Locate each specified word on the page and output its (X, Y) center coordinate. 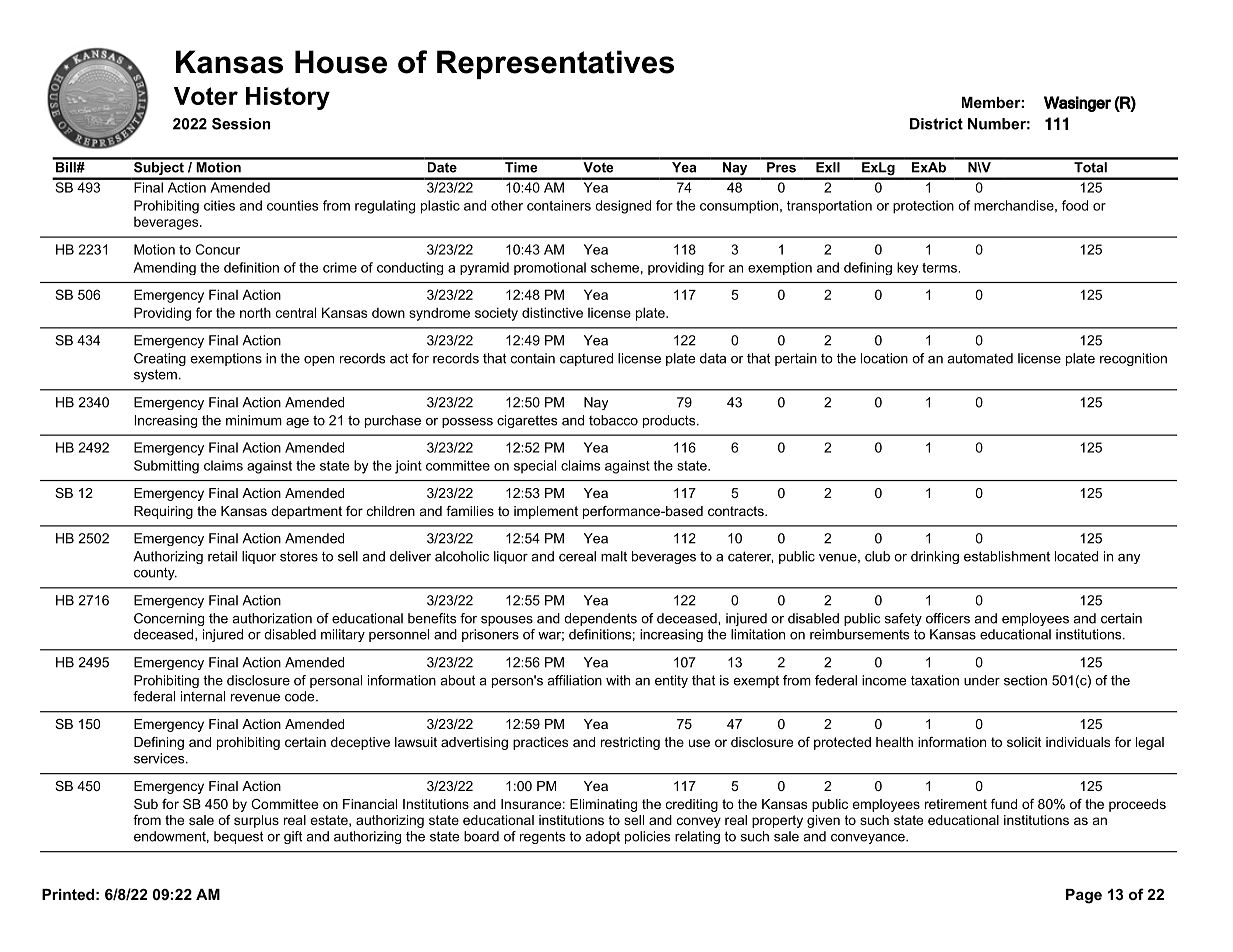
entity (671, 681)
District (936, 124)
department (306, 512)
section (1025, 680)
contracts (737, 511)
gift (293, 837)
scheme (615, 267)
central (296, 312)
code (301, 696)
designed (623, 207)
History (288, 98)
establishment (1007, 556)
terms (940, 268)
